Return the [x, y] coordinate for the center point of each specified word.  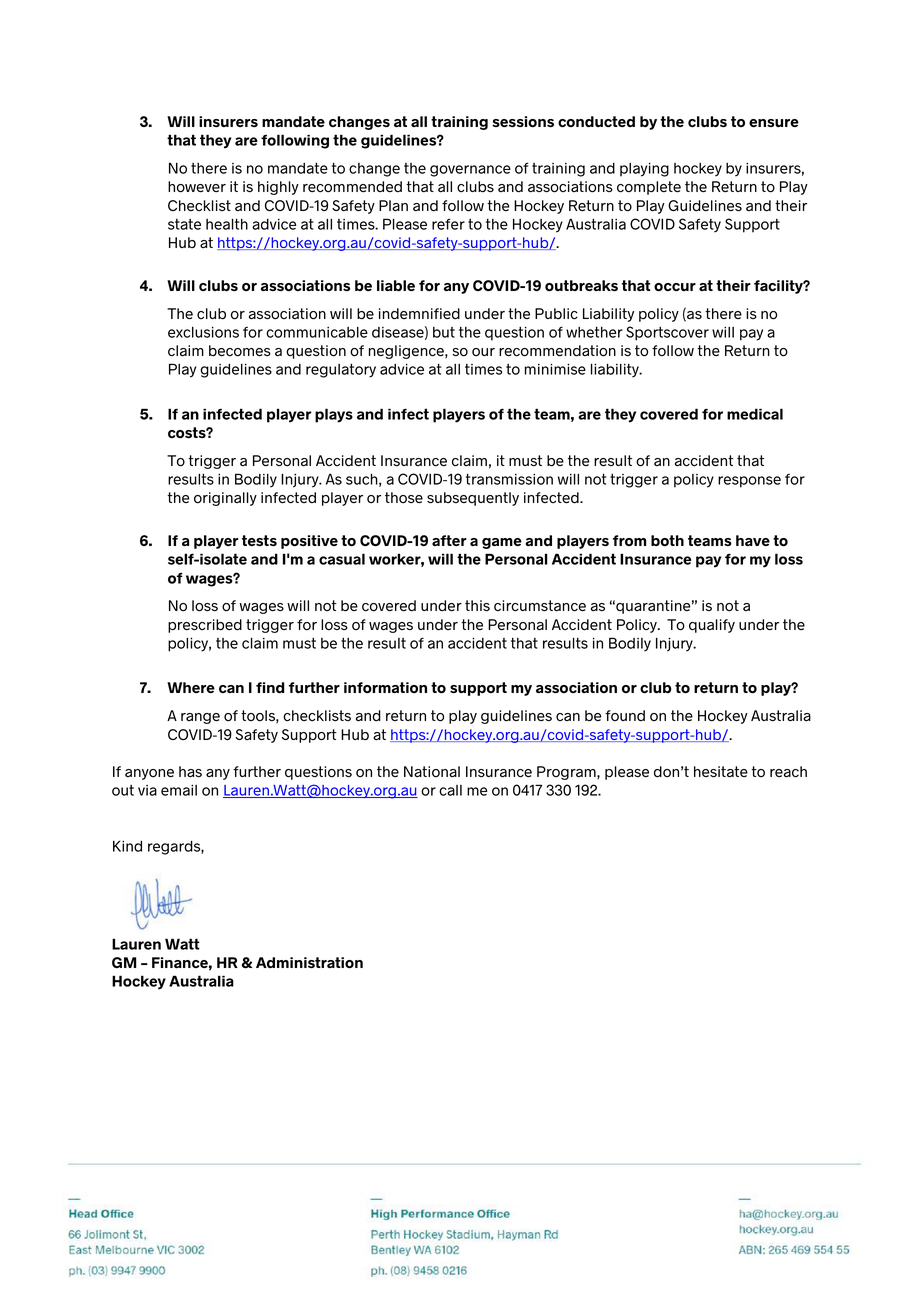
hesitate [721, 772]
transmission [509, 479]
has [190, 772]
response [749, 482]
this [477, 606]
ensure [774, 123]
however [197, 187]
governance [470, 171]
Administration [309, 962]
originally [225, 499]
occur [675, 287]
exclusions [203, 332]
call [450, 790]
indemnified [419, 314]
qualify [712, 626]
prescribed [205, 626]
